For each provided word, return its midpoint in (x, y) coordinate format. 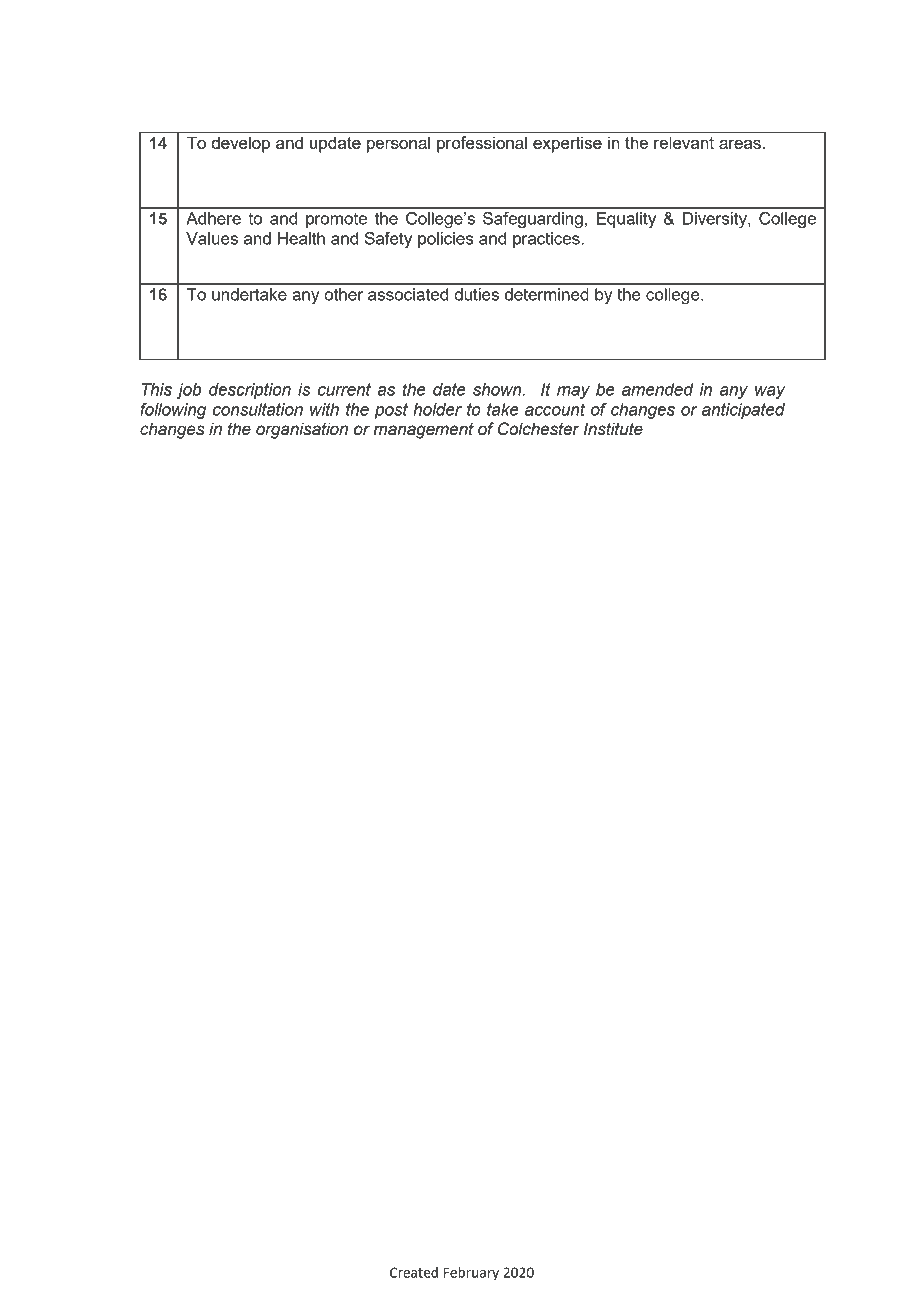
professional (482, 144)
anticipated (743, 411)
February (471, 1274)
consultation (258, 409)
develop (240, 144)
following (173, 411)
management (423, 431)
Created (414, 1272)
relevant (684, 142)
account (555, 409)
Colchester (539, 429)
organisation (302, 430)
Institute (613, 429)
